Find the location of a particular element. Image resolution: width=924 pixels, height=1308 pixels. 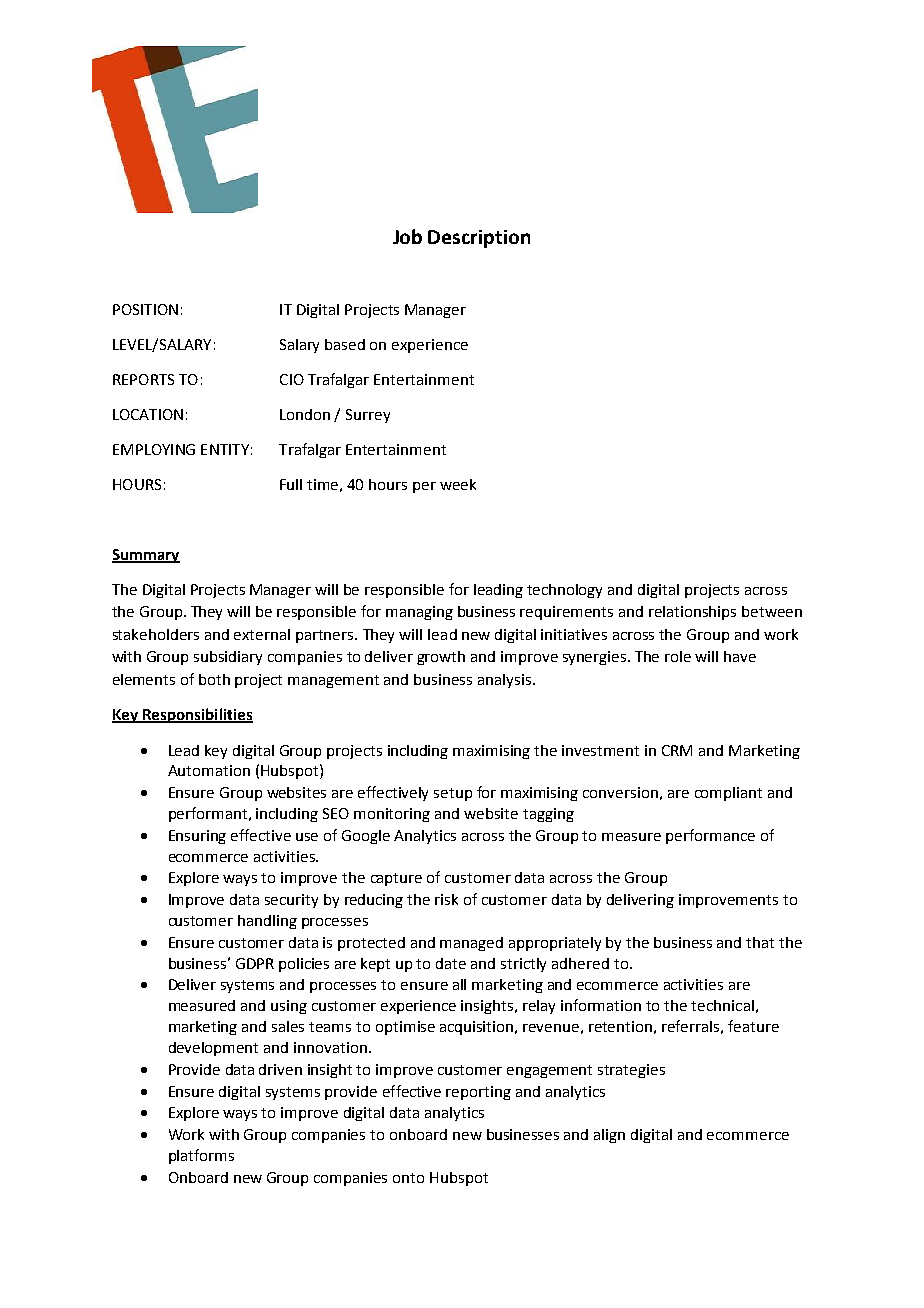

POSITION is located at coordinates (145, 309).
